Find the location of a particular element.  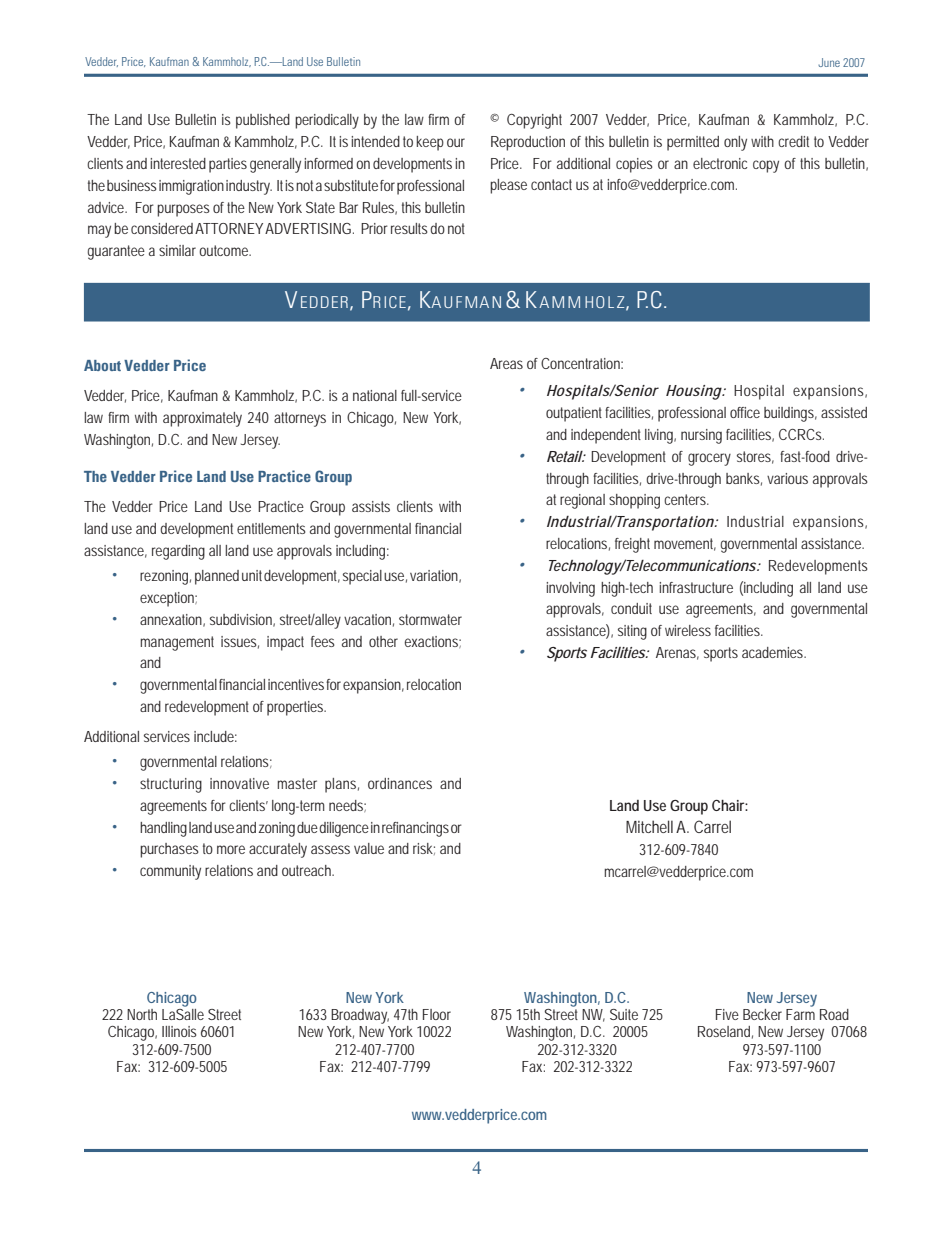

Mitchell is located at coordinates (649, 826).
